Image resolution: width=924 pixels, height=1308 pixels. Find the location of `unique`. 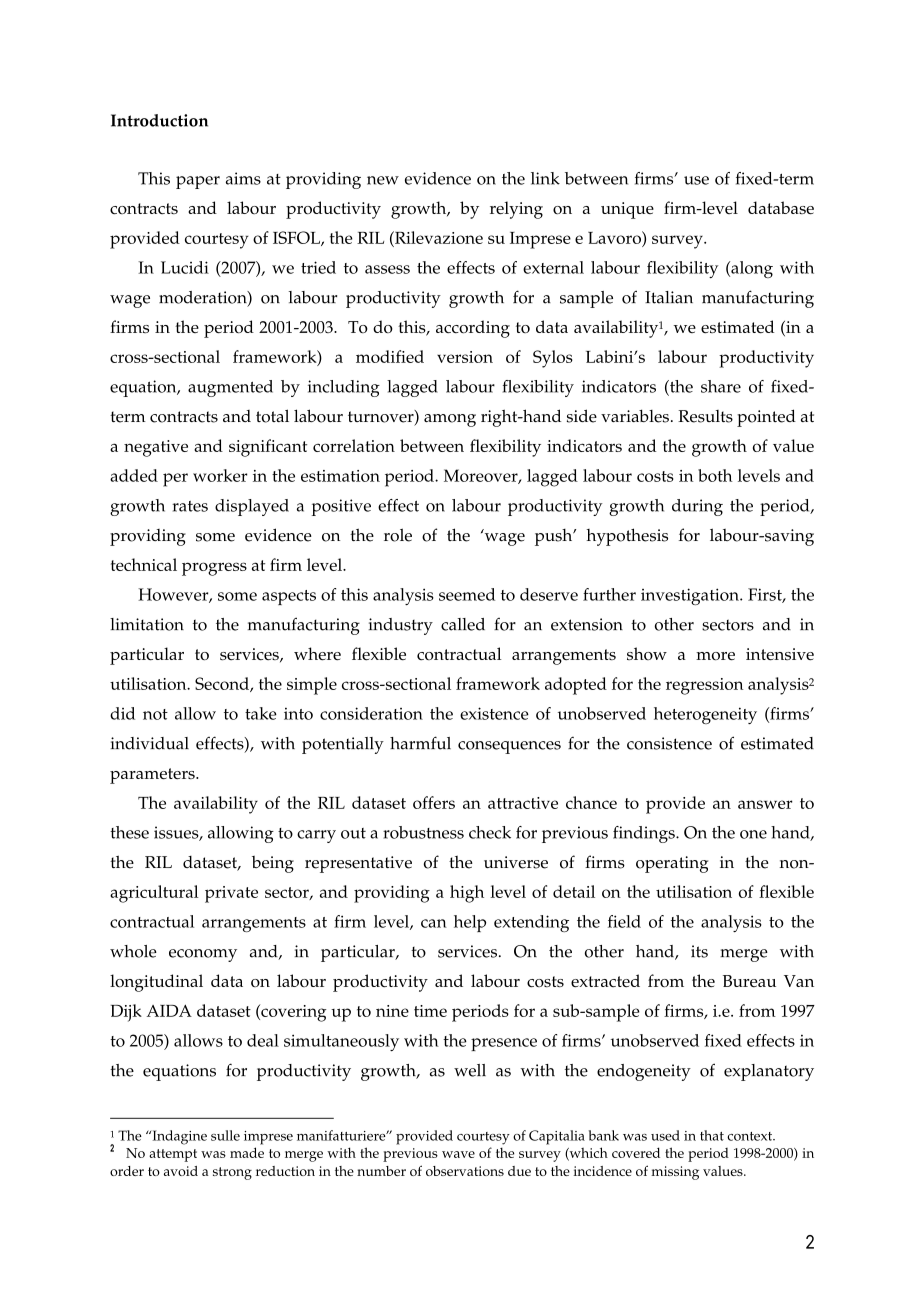

unique is located at coordinates (627, 210).
